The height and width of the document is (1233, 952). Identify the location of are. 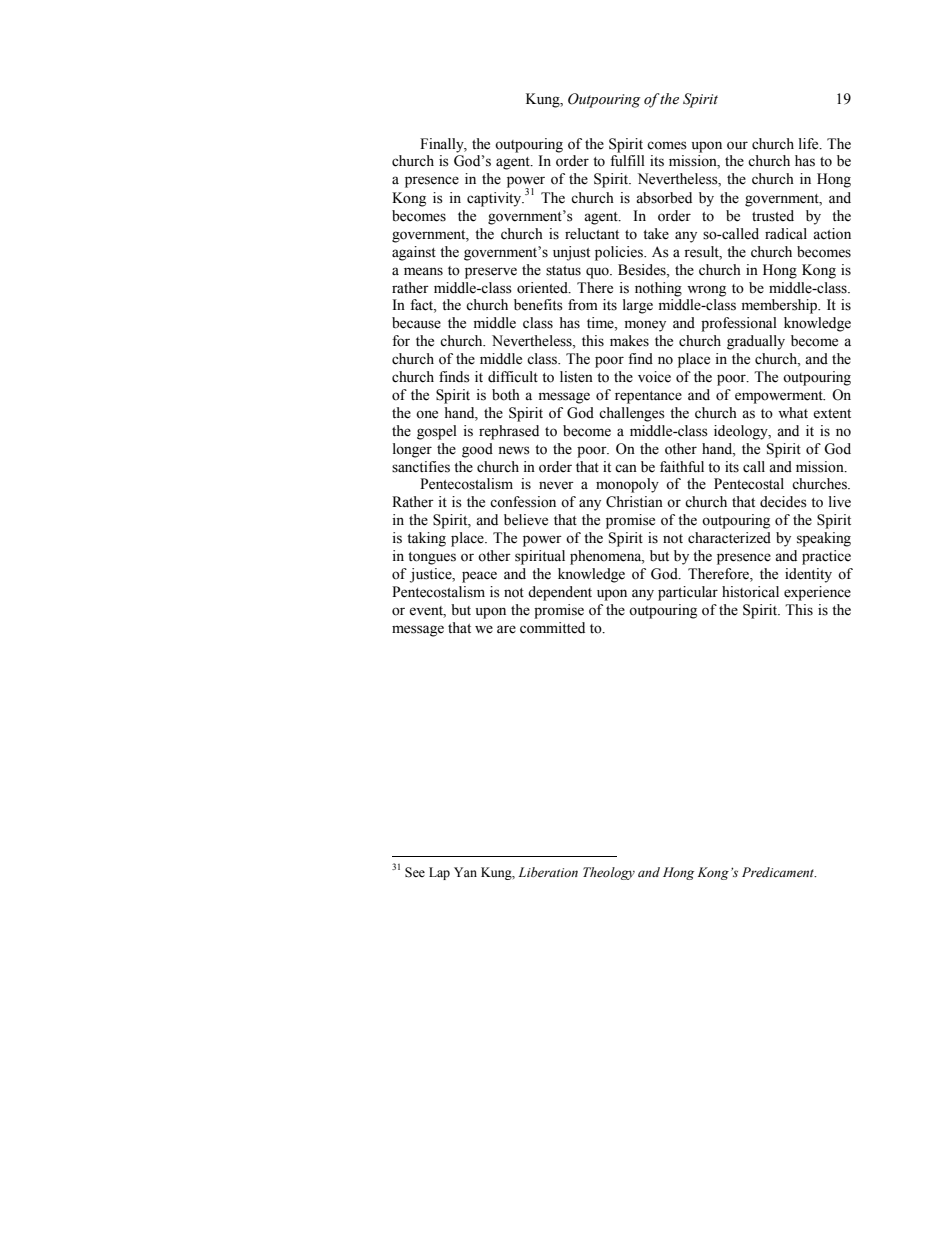
(506, 629).
